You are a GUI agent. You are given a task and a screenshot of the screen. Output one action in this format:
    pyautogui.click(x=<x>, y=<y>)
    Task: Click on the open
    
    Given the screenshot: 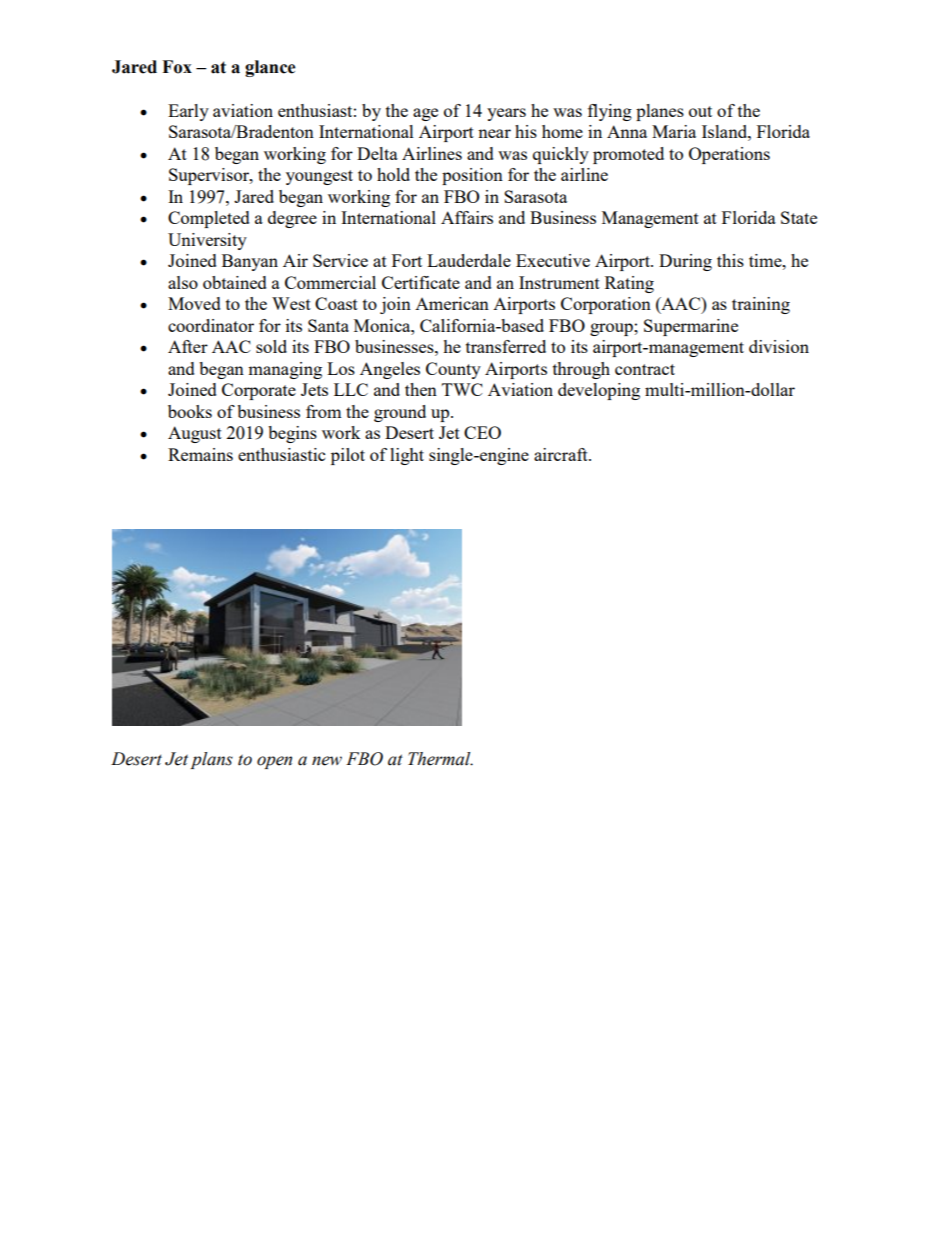 What is the action you would take?
    pyautogui.click(x=274, y=762)
